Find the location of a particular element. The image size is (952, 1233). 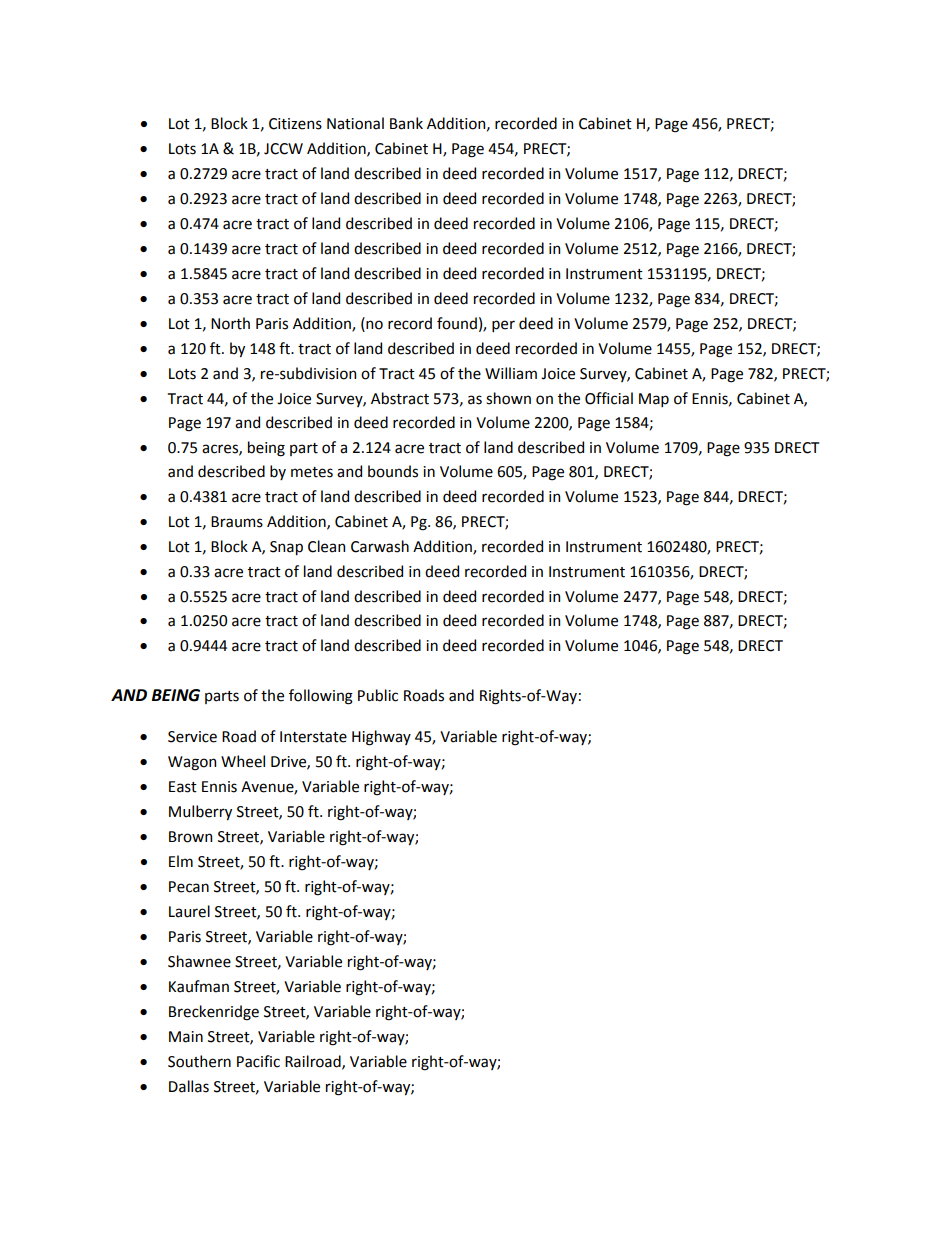

found is located at coordinates (457, 323).
